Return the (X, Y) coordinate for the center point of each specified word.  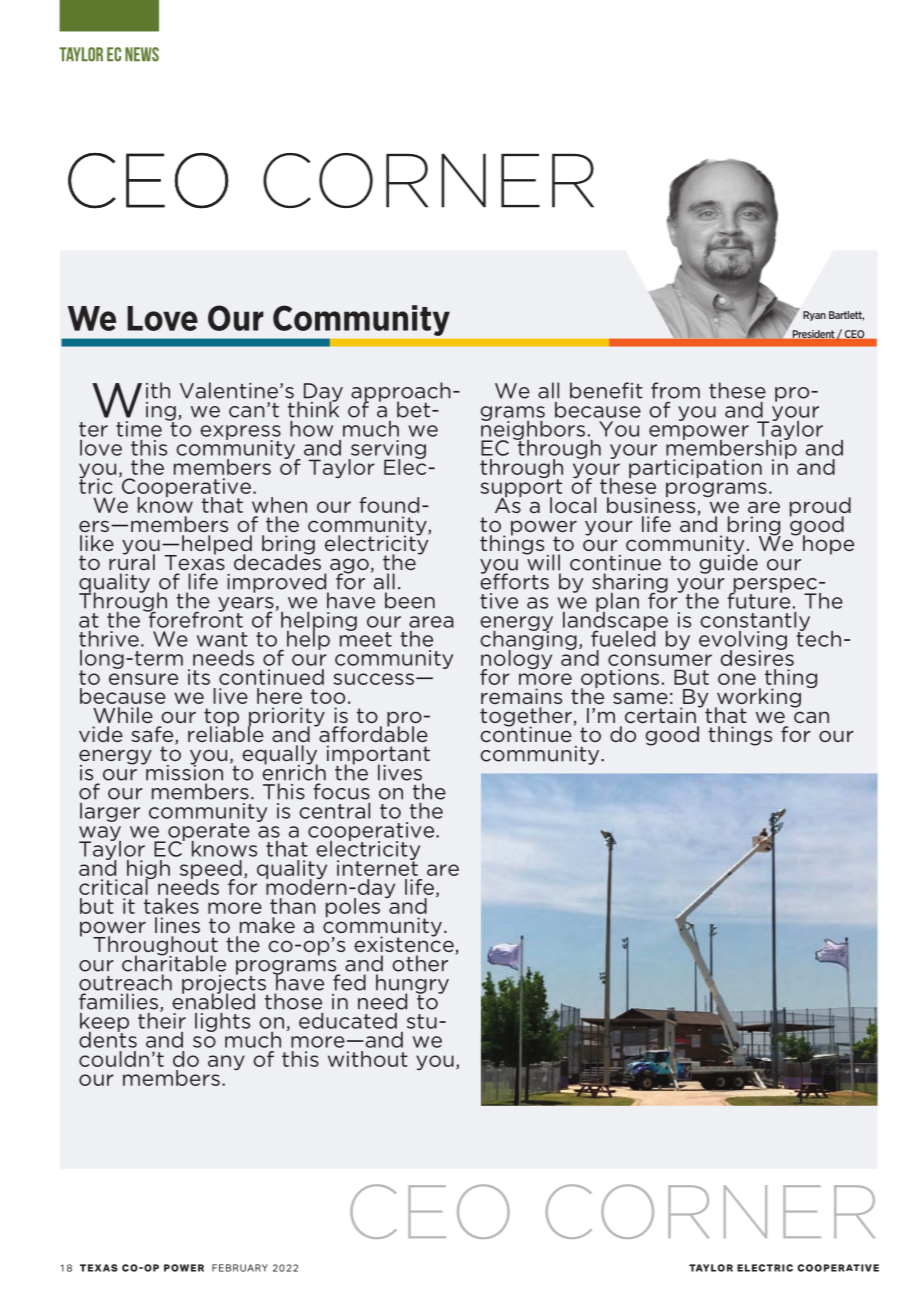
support (521, 488)
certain (660, 715)
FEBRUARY (240, 1268)
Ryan (814, 316)
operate (209, 833)
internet (377, 867)
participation (695, 468)
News (142, 54)
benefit (606, 390)
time (139, 429)
